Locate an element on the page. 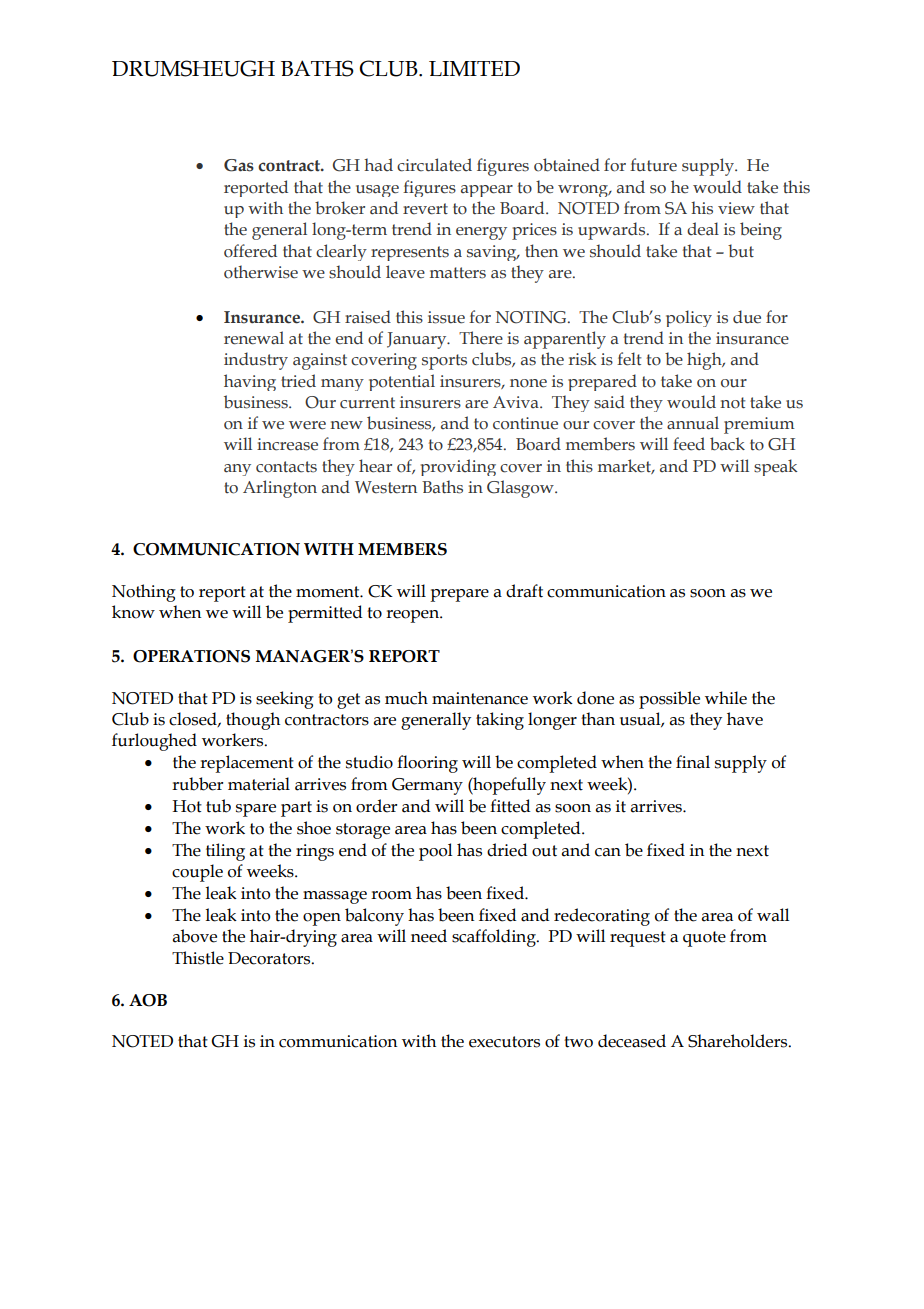 Image resolution: width=924 pixels, height=1309 pixels. future is located at coordinates (653, 165).
